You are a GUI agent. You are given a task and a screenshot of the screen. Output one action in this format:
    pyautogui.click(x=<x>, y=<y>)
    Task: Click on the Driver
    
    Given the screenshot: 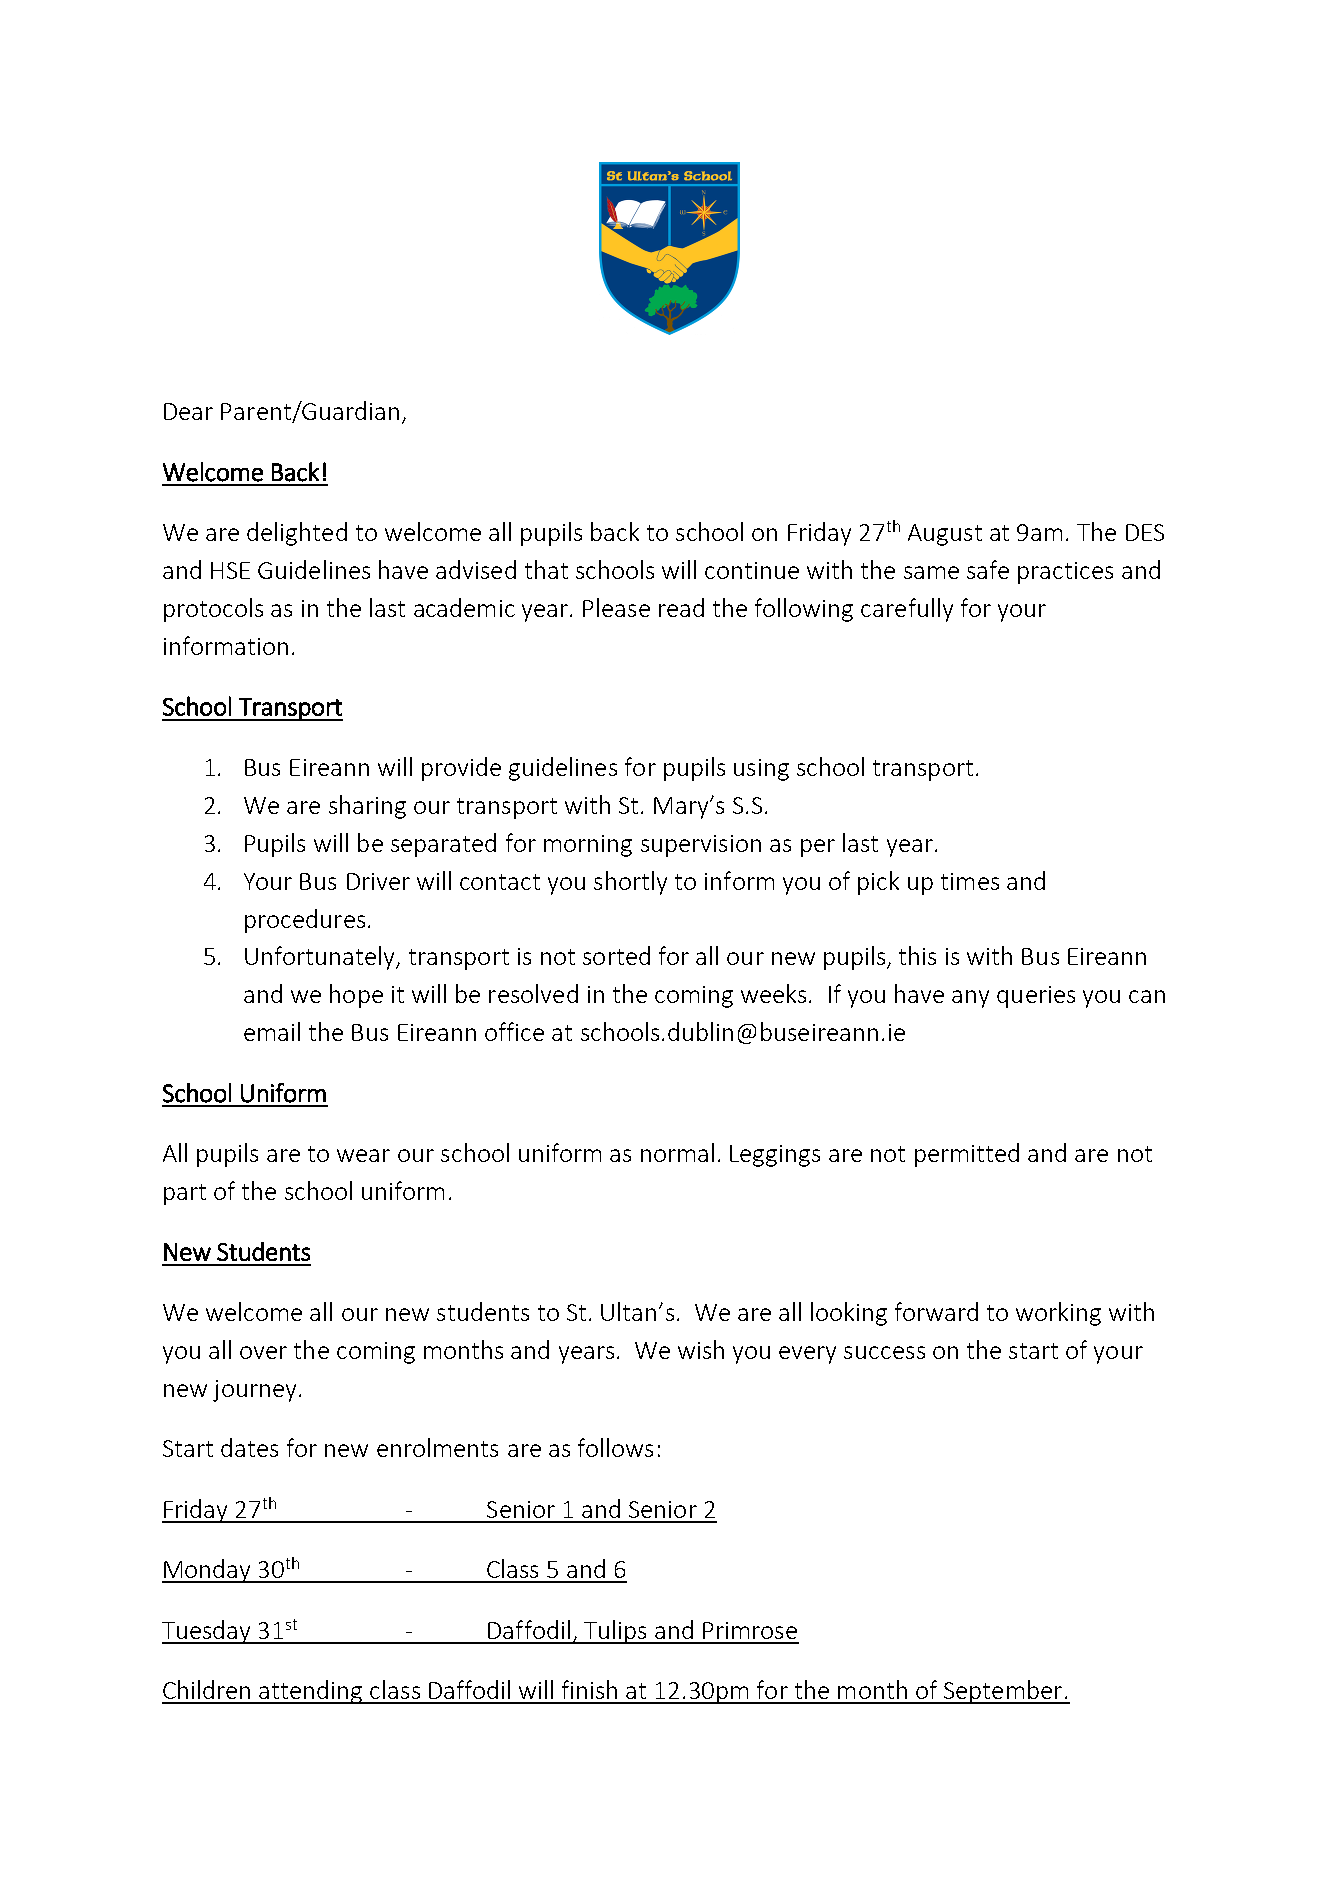 What is the action you would take?
    pyautogui.click(x=378, y=881)
